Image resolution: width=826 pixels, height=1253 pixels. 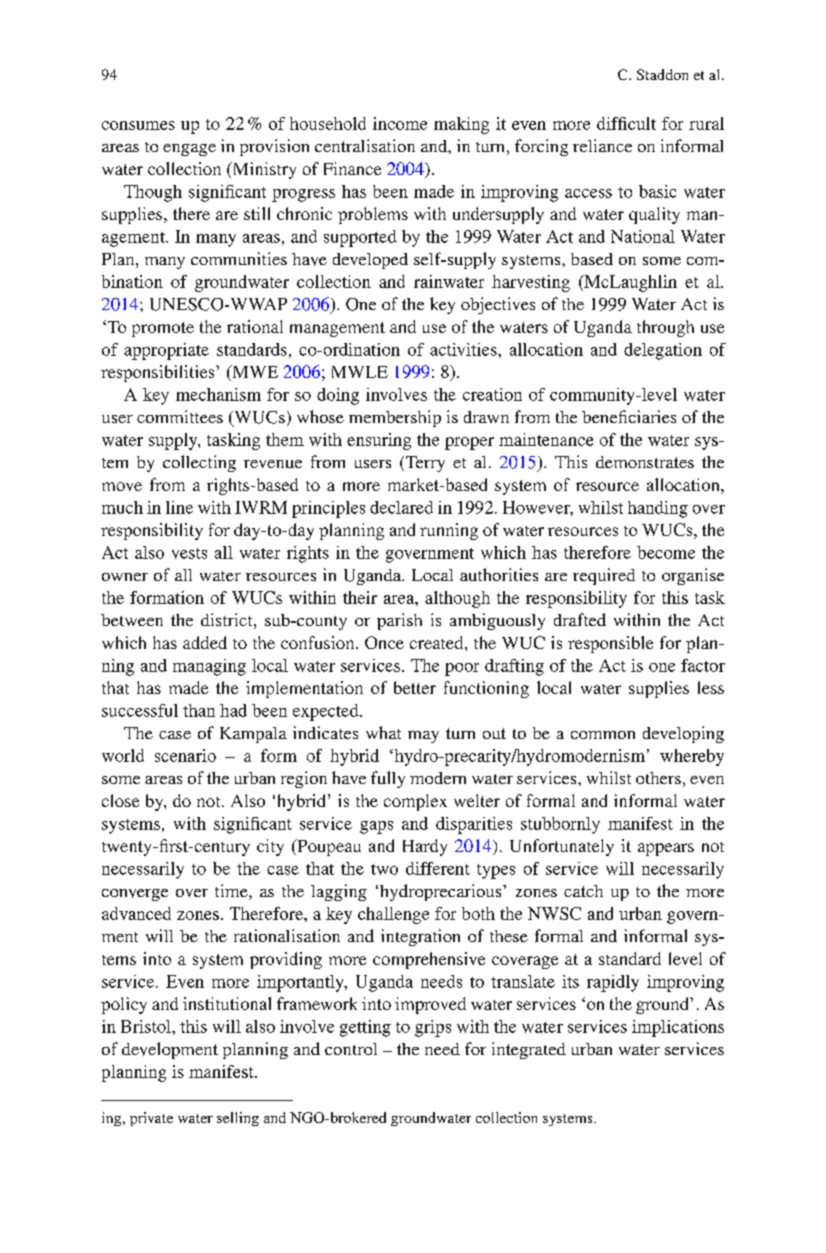 What do you see at coordinates (399, 621) in the page?
I see `parish` at bounding box center [399, 621].
